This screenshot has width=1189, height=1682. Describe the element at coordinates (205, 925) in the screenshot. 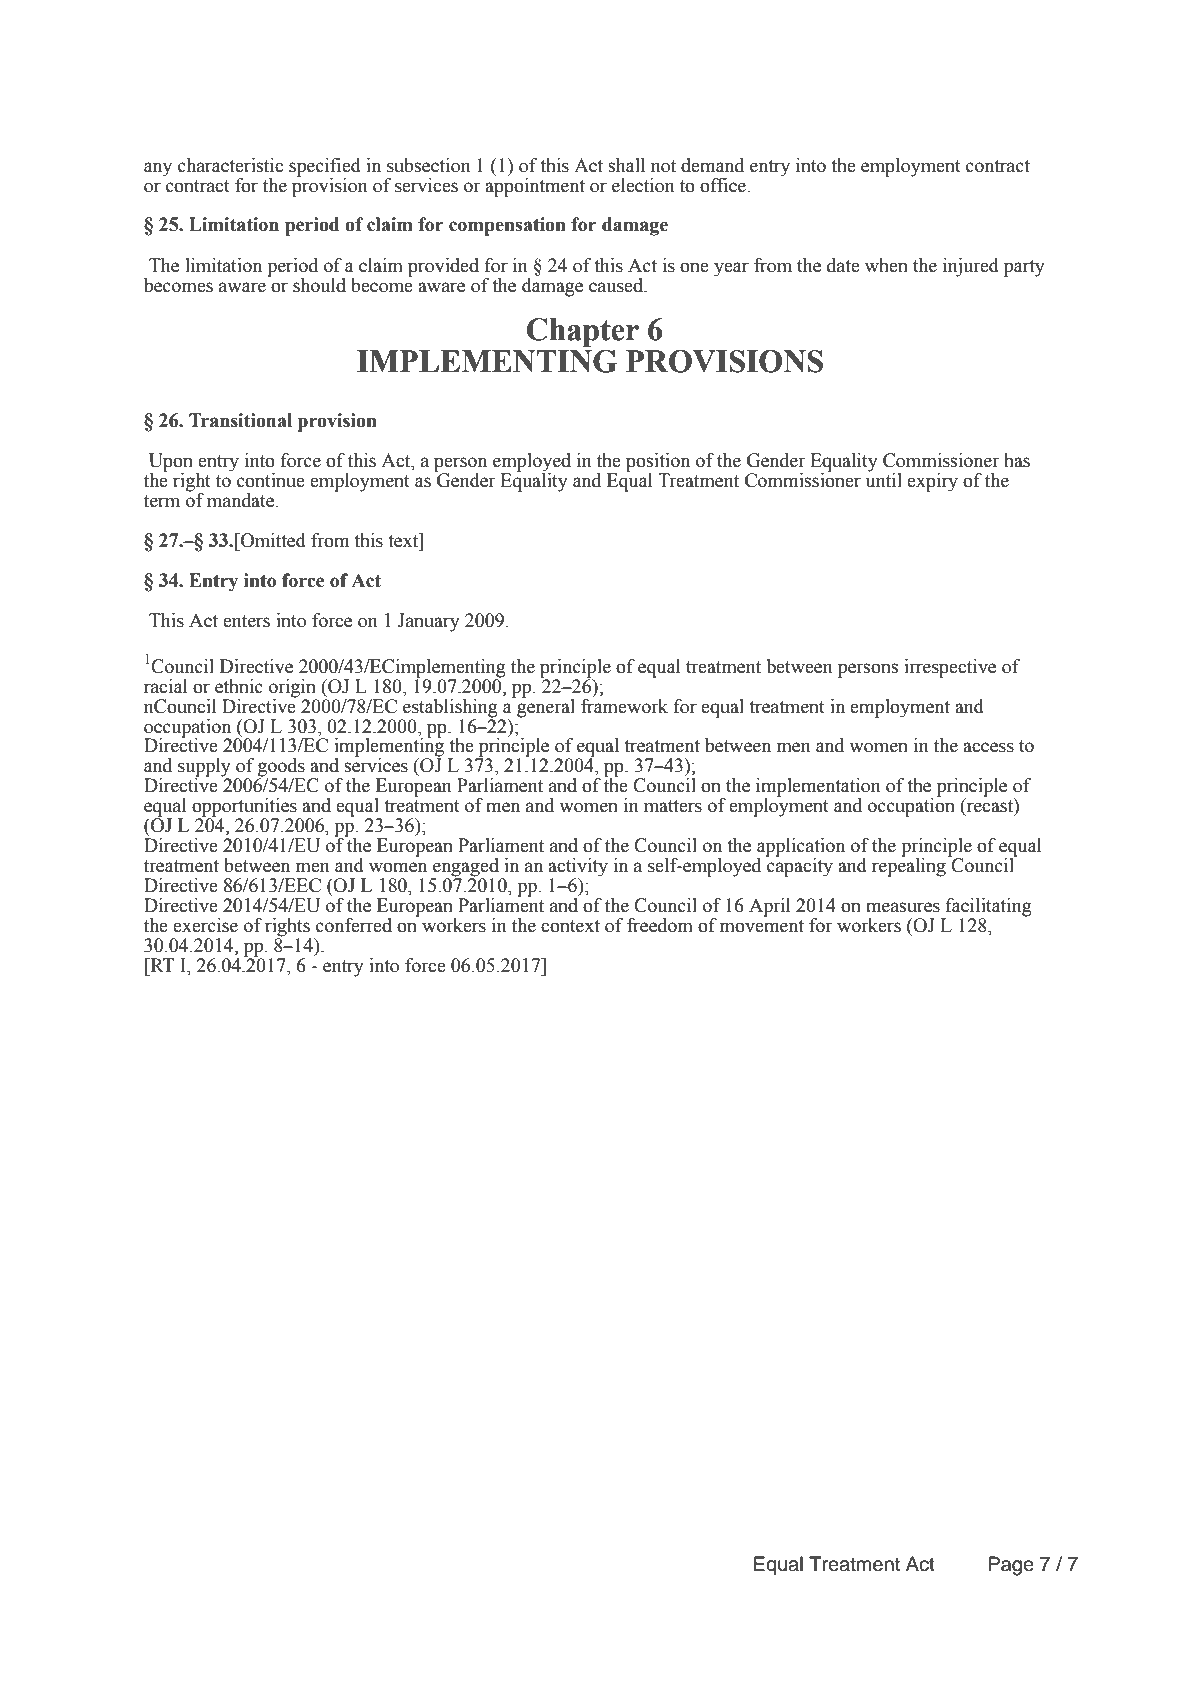

I see `exercise` at that location.
